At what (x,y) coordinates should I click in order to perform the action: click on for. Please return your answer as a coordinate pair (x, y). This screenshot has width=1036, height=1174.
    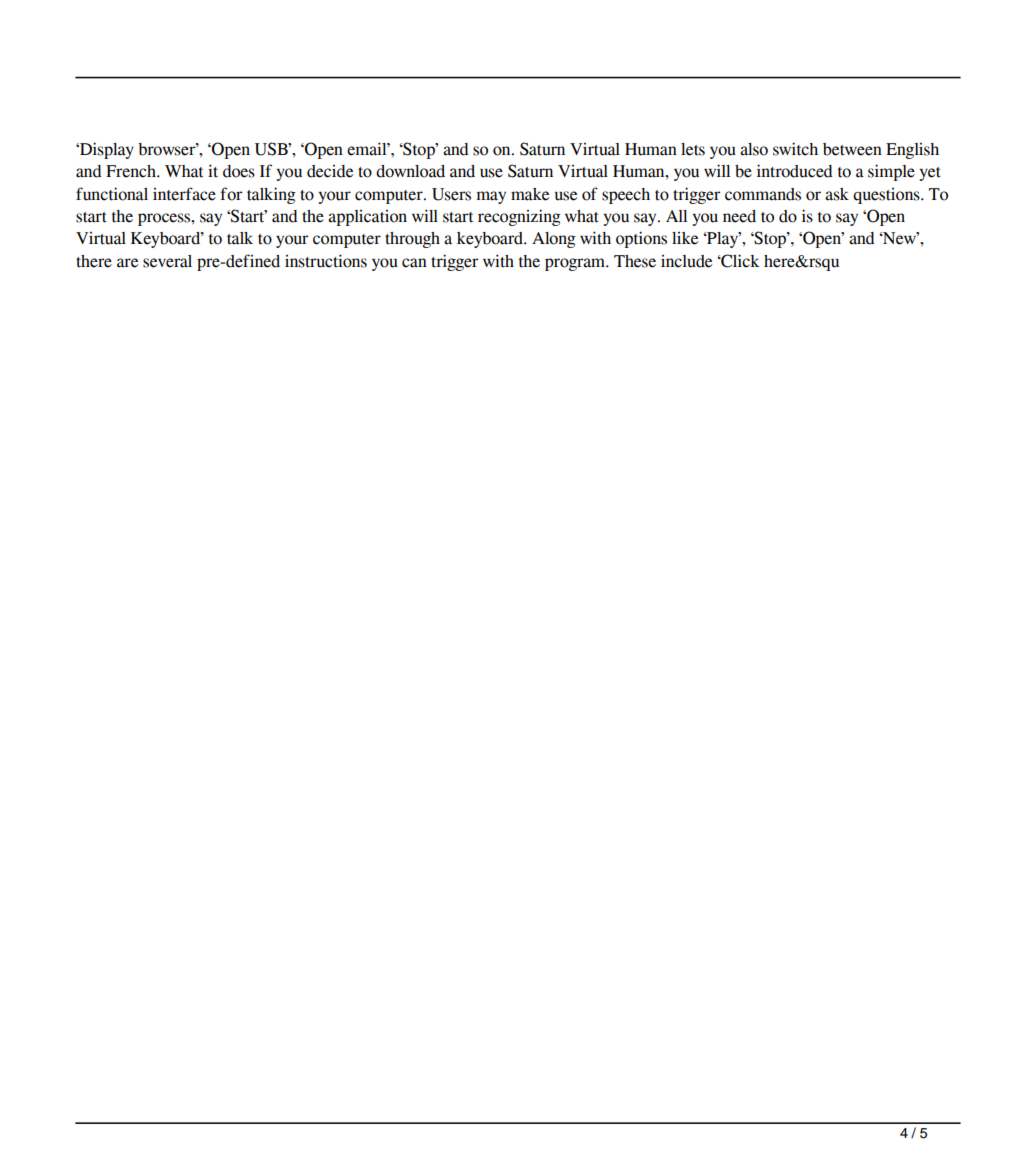
    Looking at the image, I should click on (231, 194).
